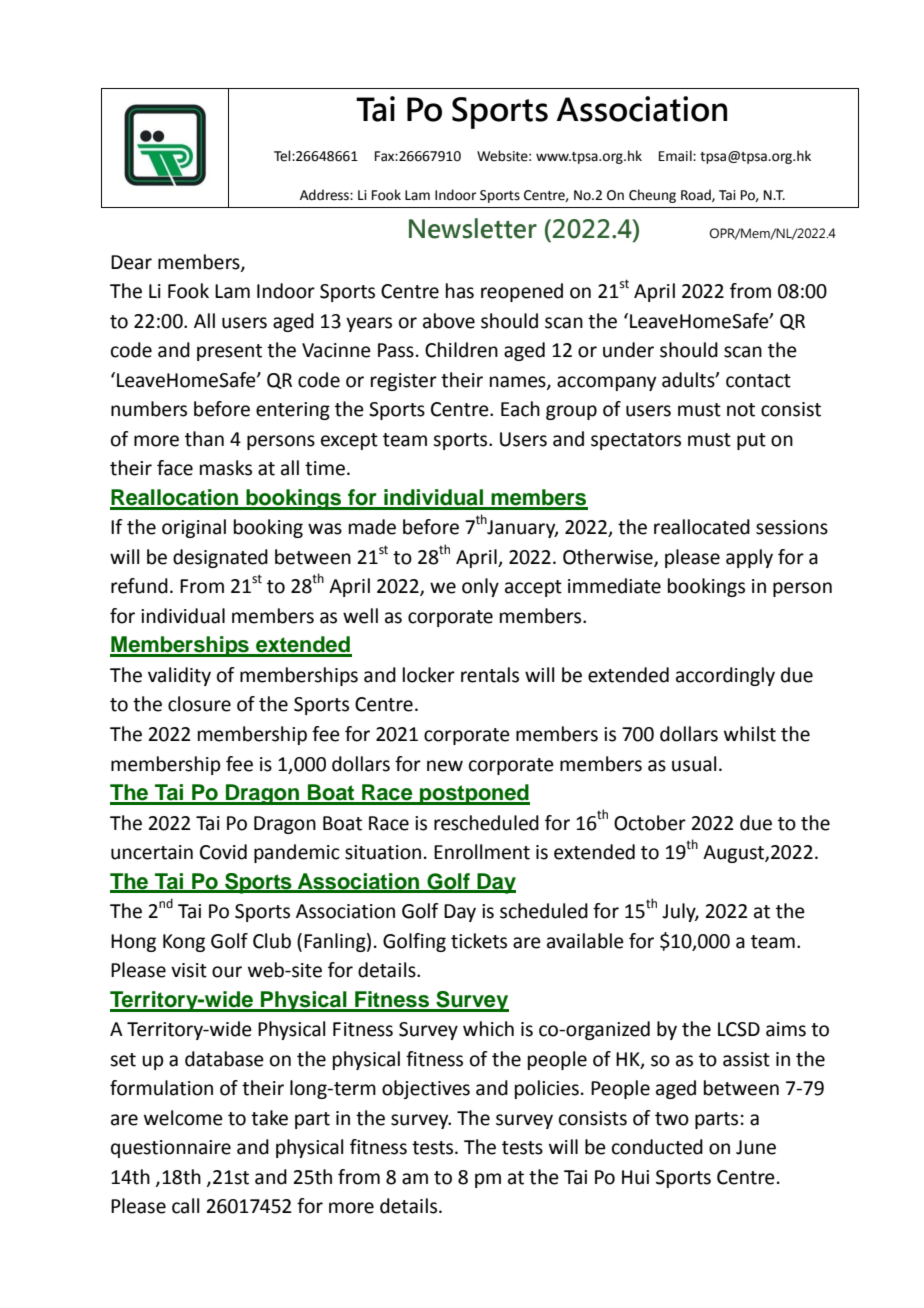 Image resolution: width=924 pixels, height=1308 pixels. I want to click on Each, so click(520, 409).
